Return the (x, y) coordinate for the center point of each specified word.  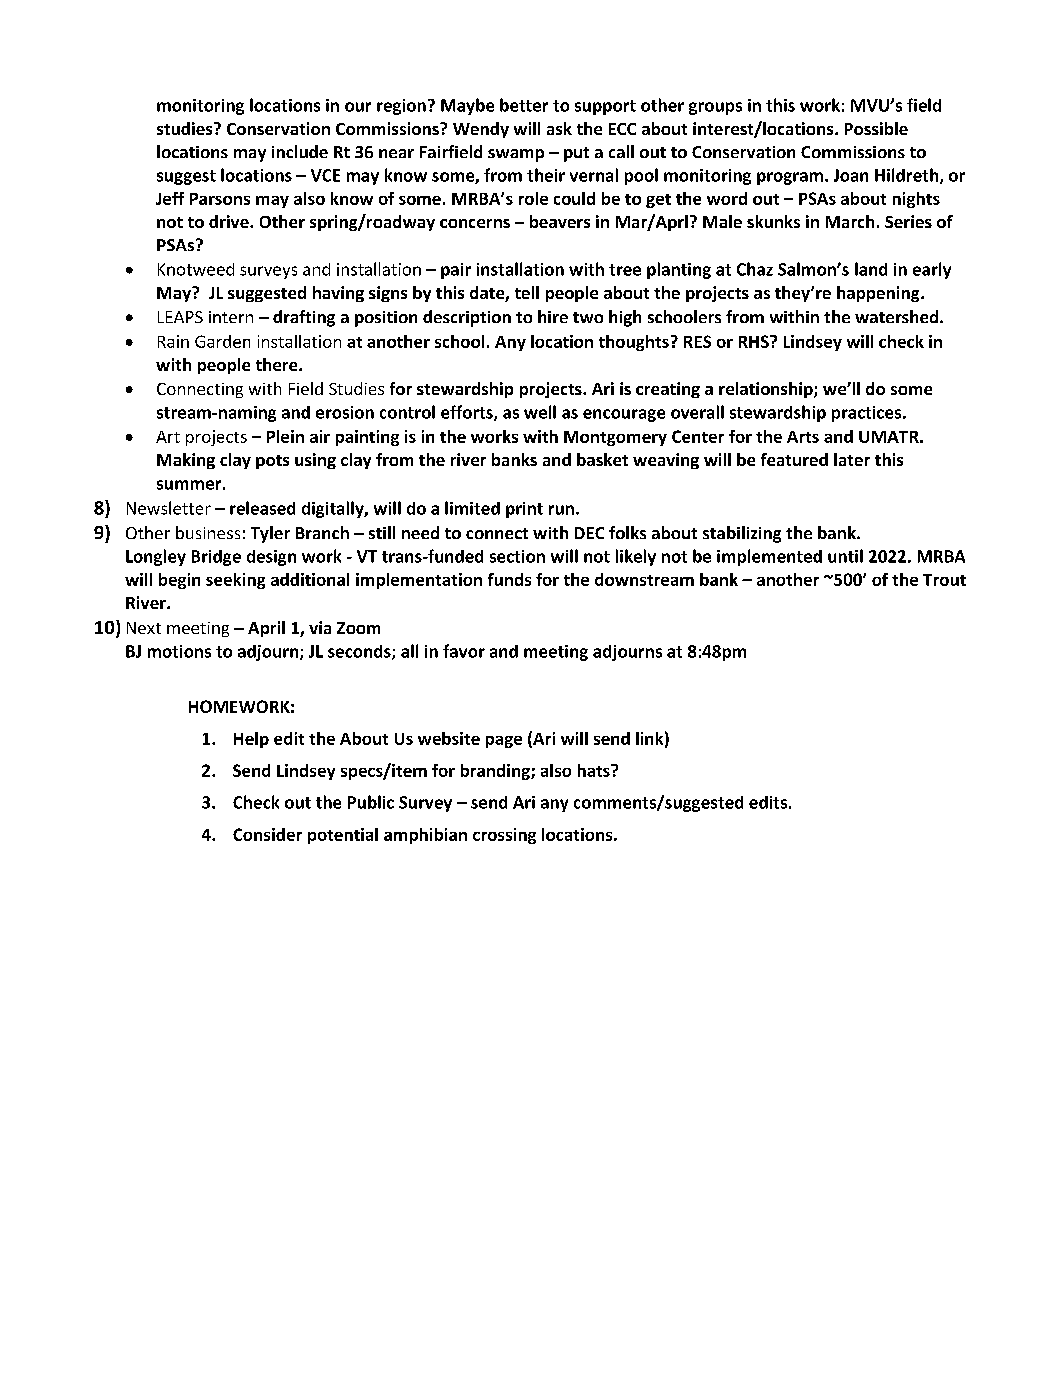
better (524, 105)
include (300, 151)
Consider (267, 834)
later (852, 459)
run (561, 510)
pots (272, 462)
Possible (876, 128)
